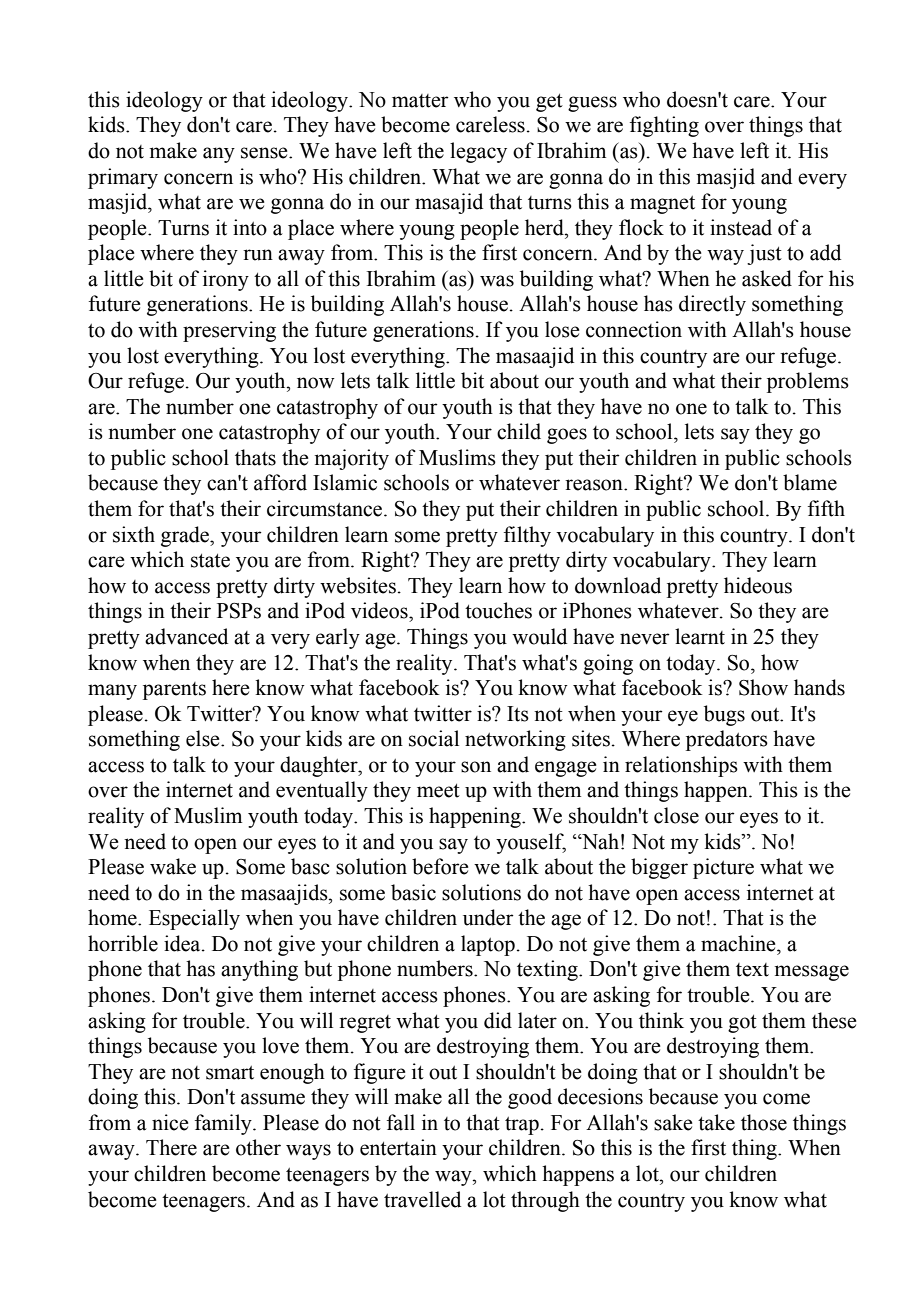 This image has height=1307, width=924. I want to click on blame, so click(810, 482).
